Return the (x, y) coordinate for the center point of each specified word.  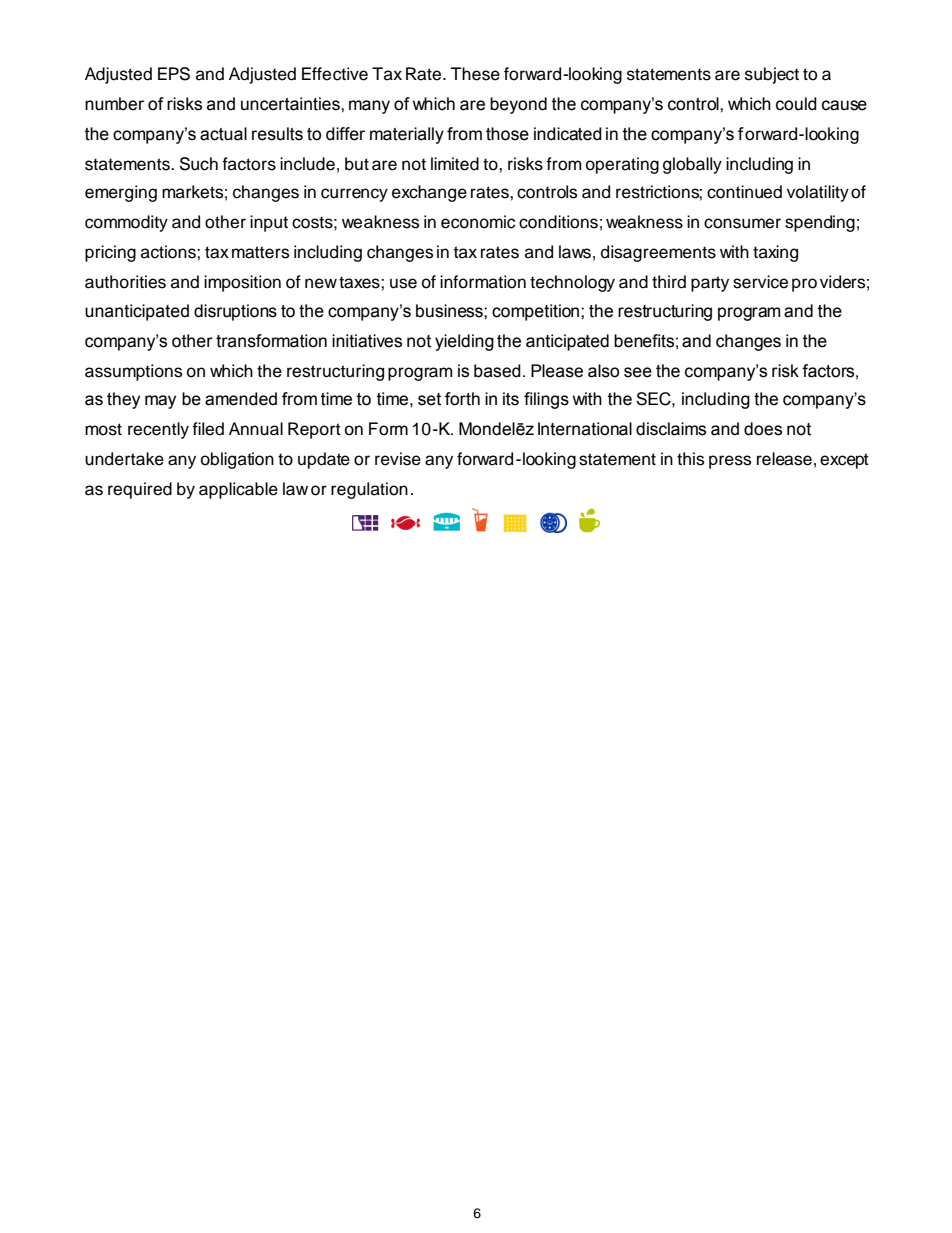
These (475, 74)
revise (398, 459)
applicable (238, 490)
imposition (242, 283)
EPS (174, 74)
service (760, 282)
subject (772, 75)
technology (572, 283)
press (730, 462)
